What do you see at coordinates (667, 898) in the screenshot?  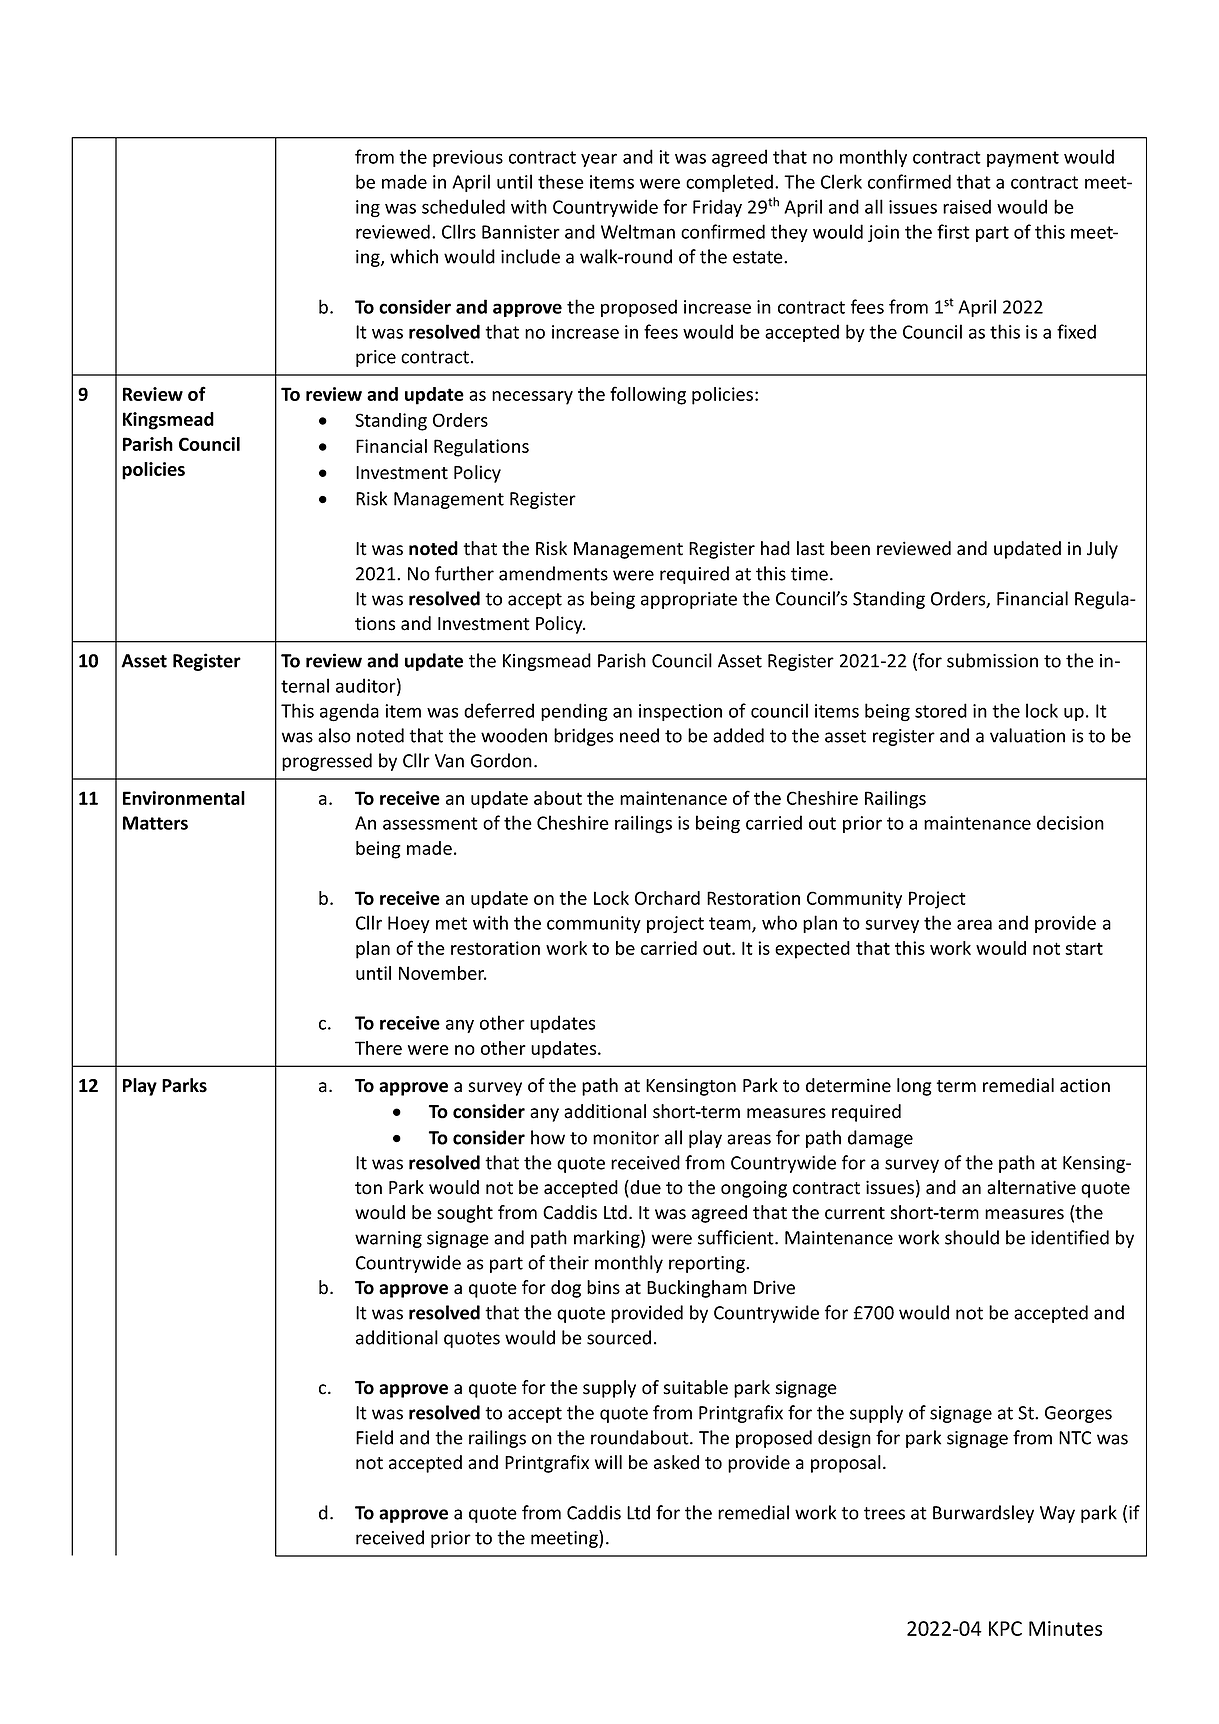 I see `Orchard` at bounding box center [667, 898].
